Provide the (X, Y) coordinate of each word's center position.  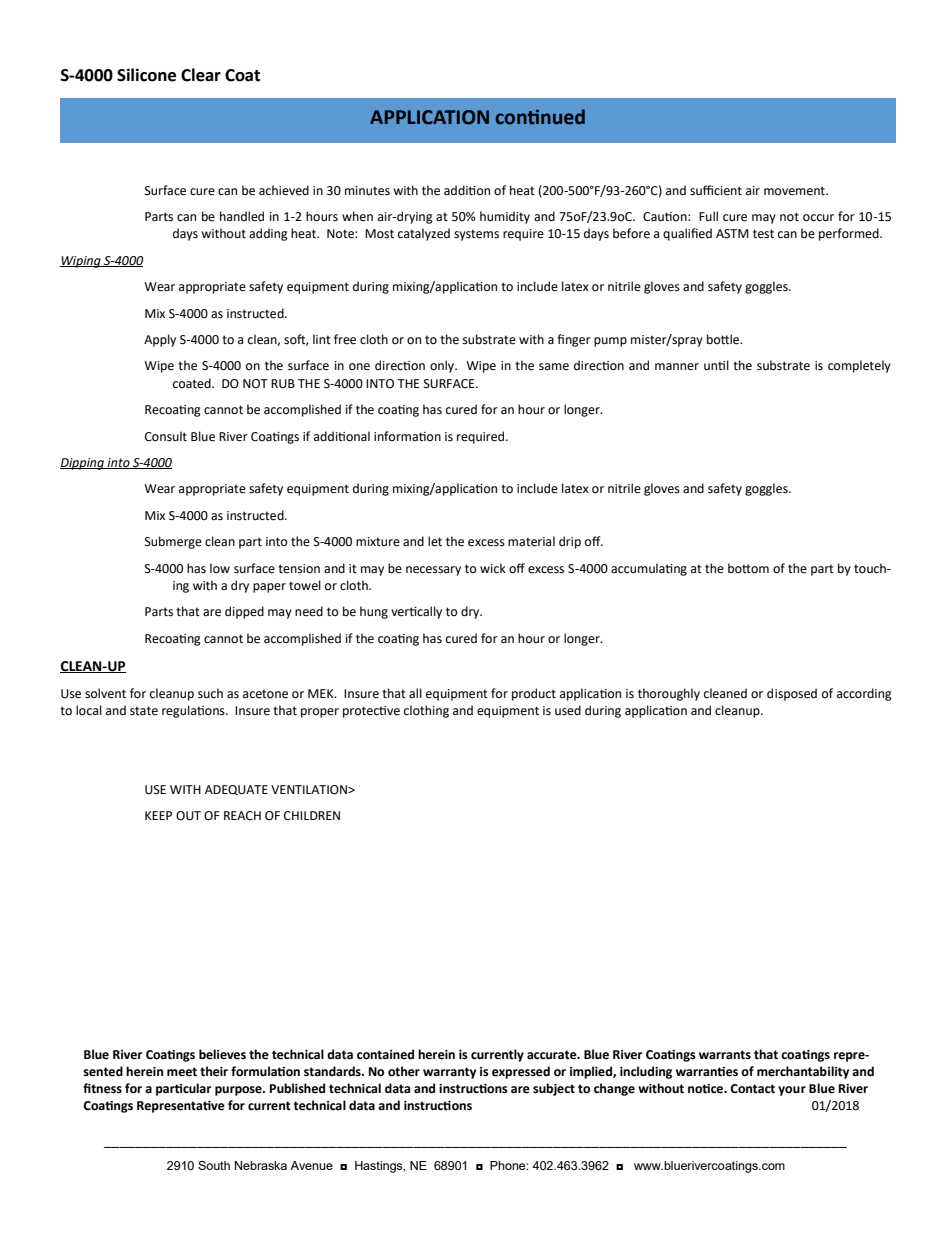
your (792, 1091)
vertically (416, 612)
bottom (748, 568)
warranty (449, 1073)
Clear (201, 75)
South (214, 1165)
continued (540, 117)
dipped (244, 612)
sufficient (716, 190)
